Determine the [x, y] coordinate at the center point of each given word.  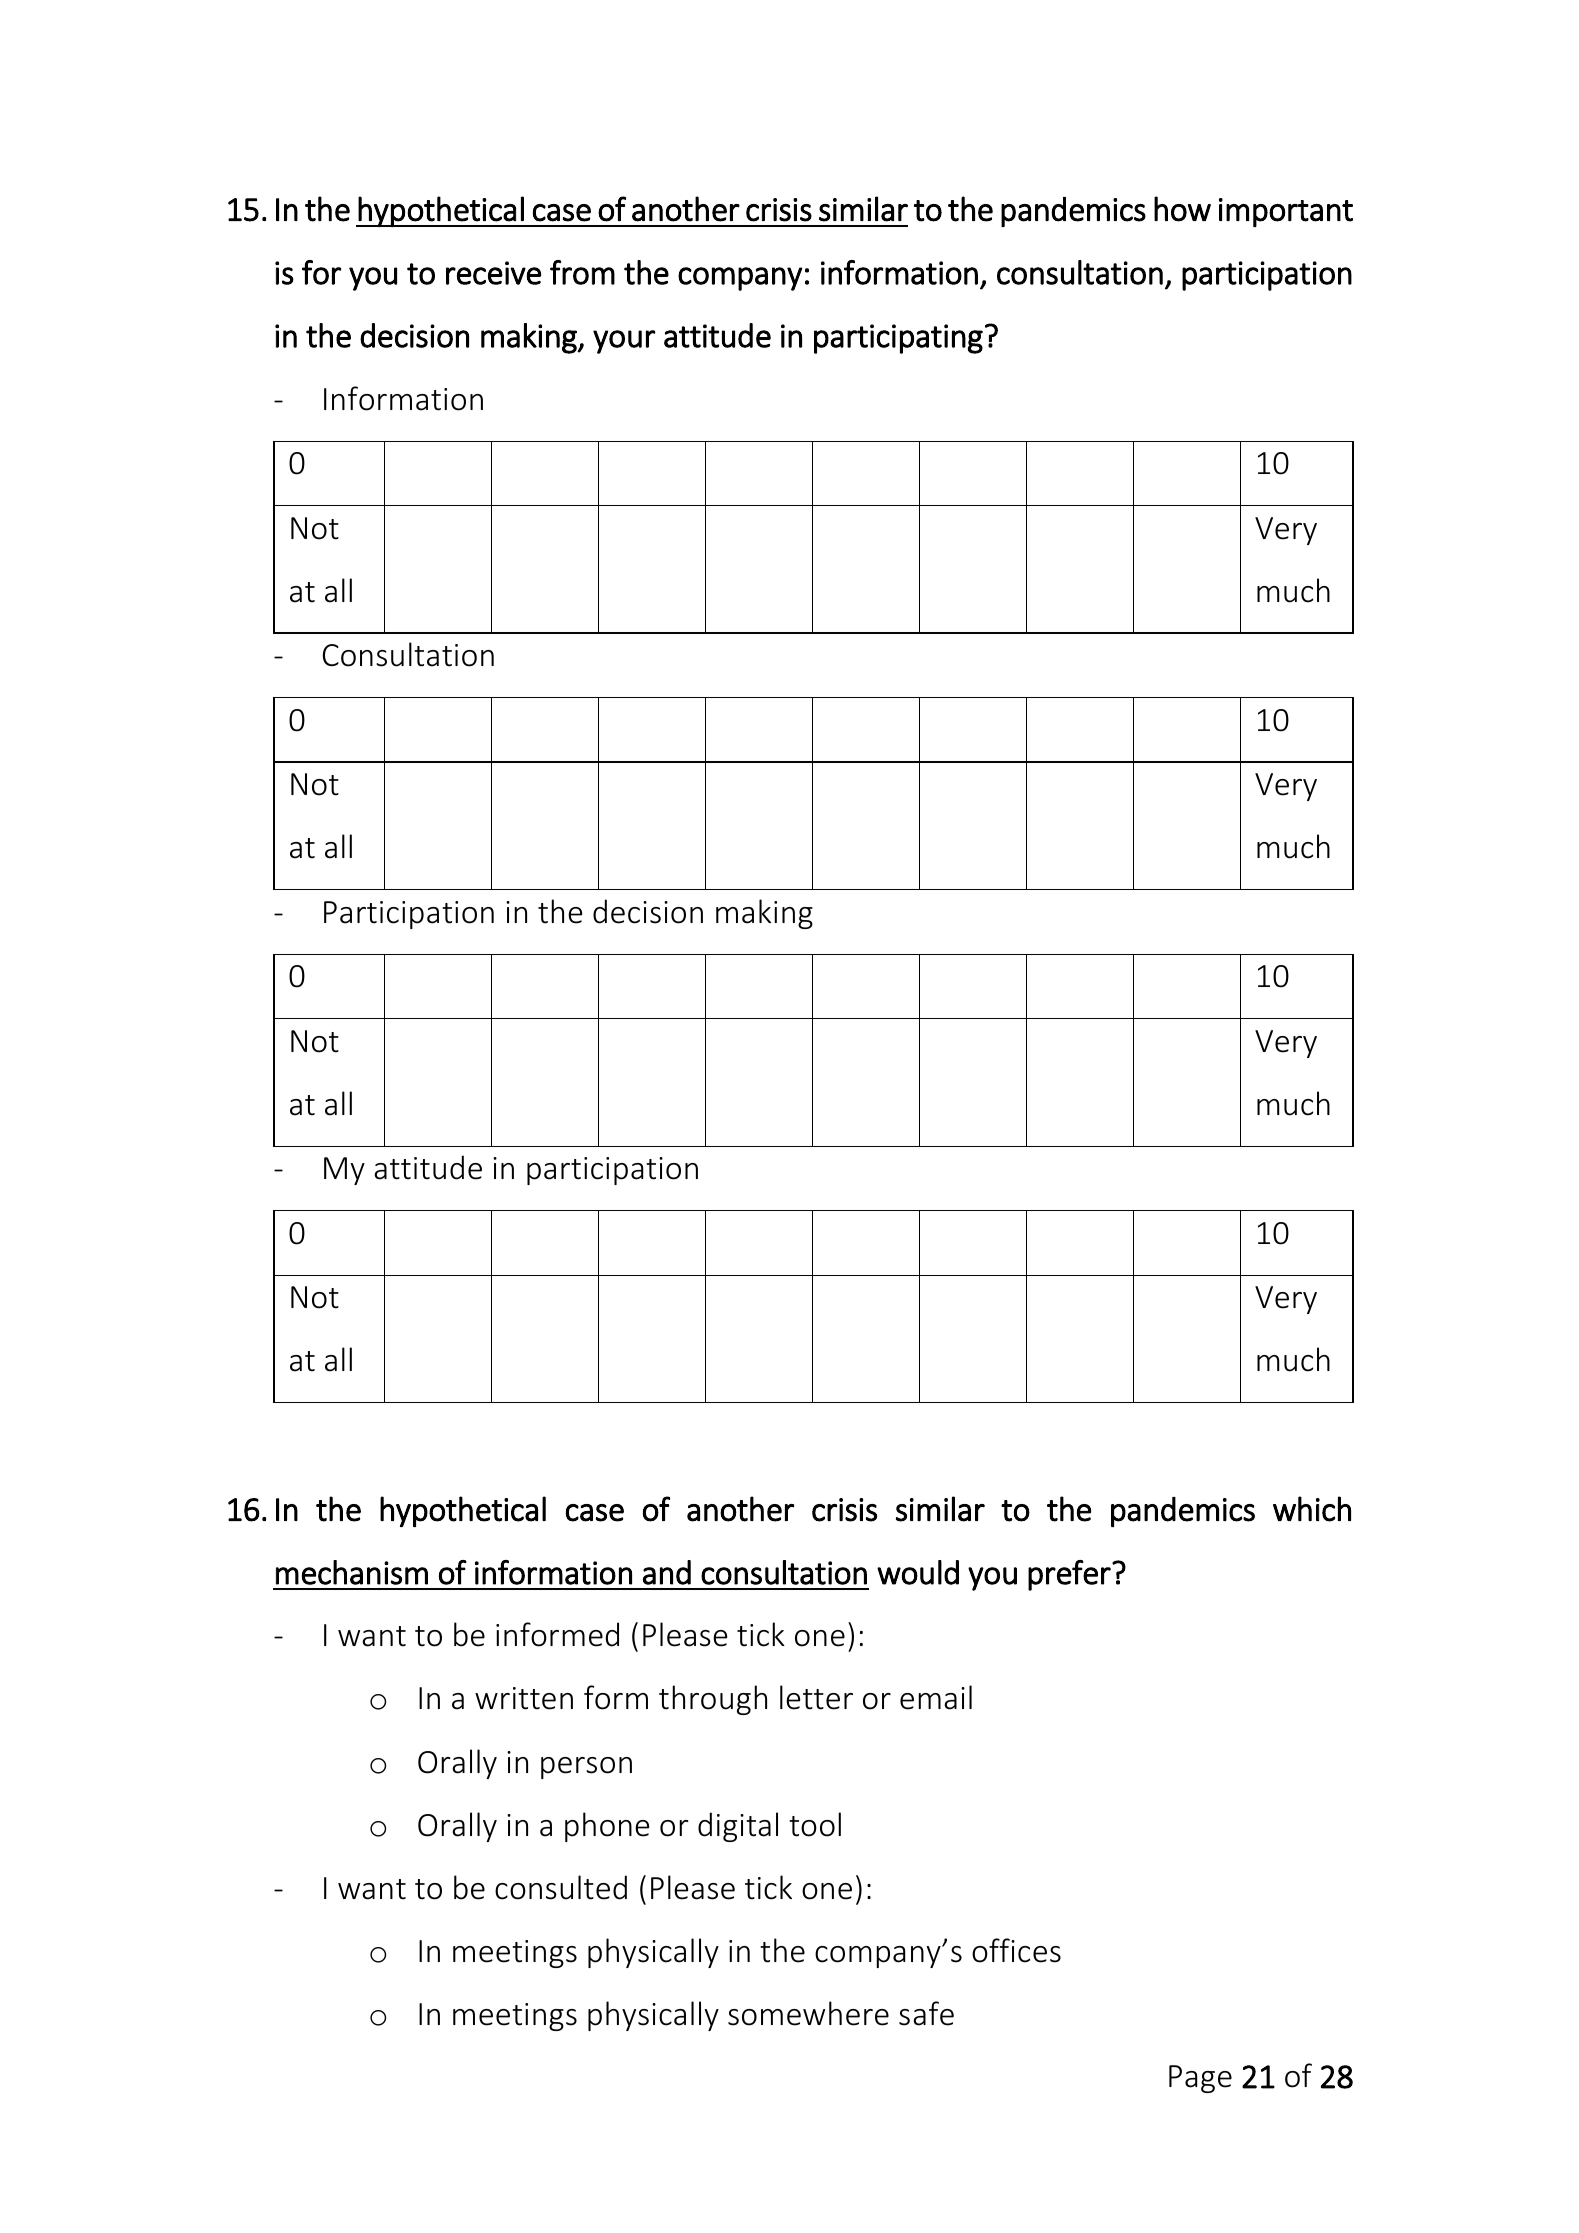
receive [493, 273]
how [1182, 209]
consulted [561, 1887]
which [1312, 1509]
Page [1200, 2079]
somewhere [808, 2013]
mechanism [352, 1572]
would [918, 1572]
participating [898, 339]
